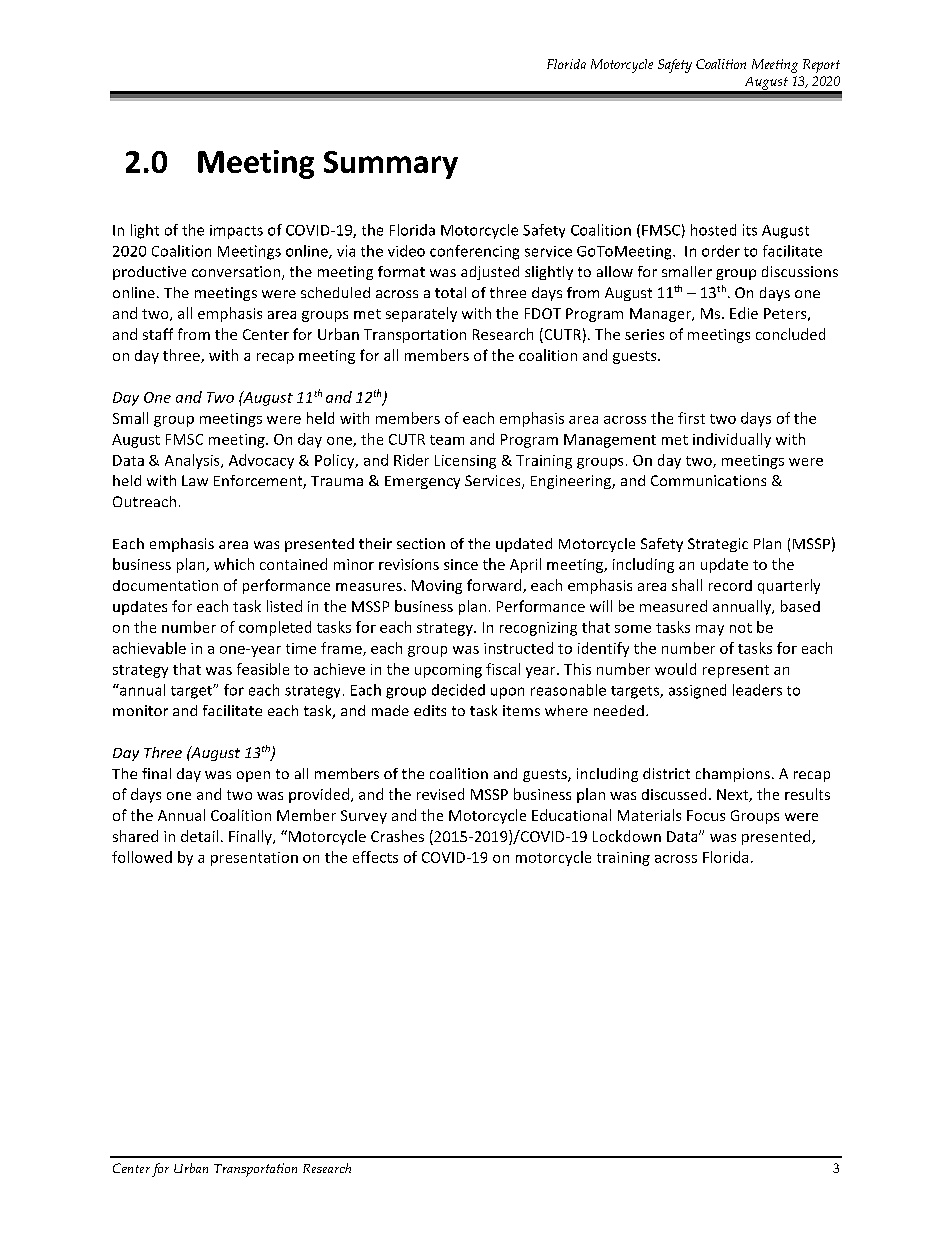  I want to click on detail, so click(199, 836).
